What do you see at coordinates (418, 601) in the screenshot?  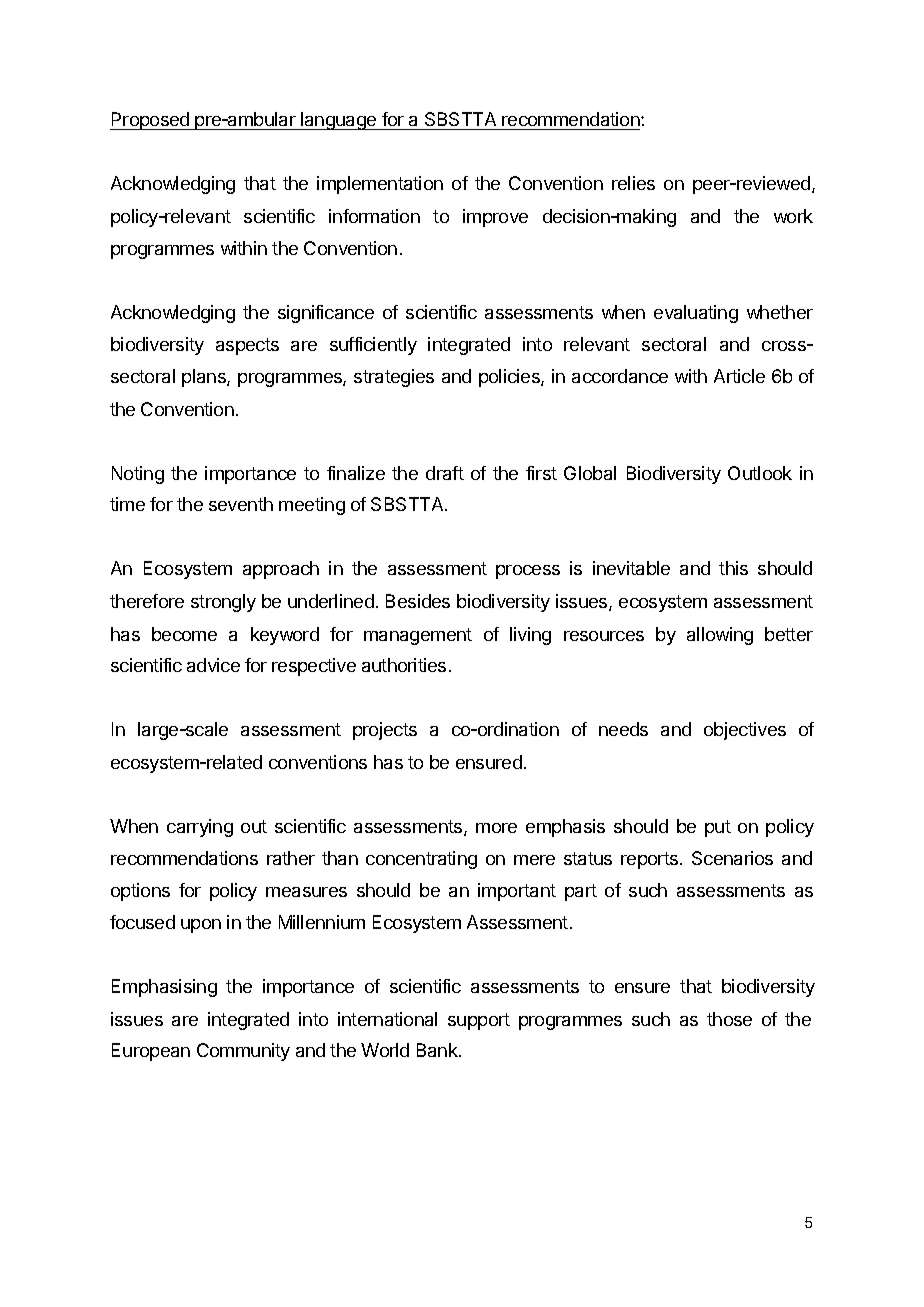 I see `Besides` at bounding box center [418, 601].
